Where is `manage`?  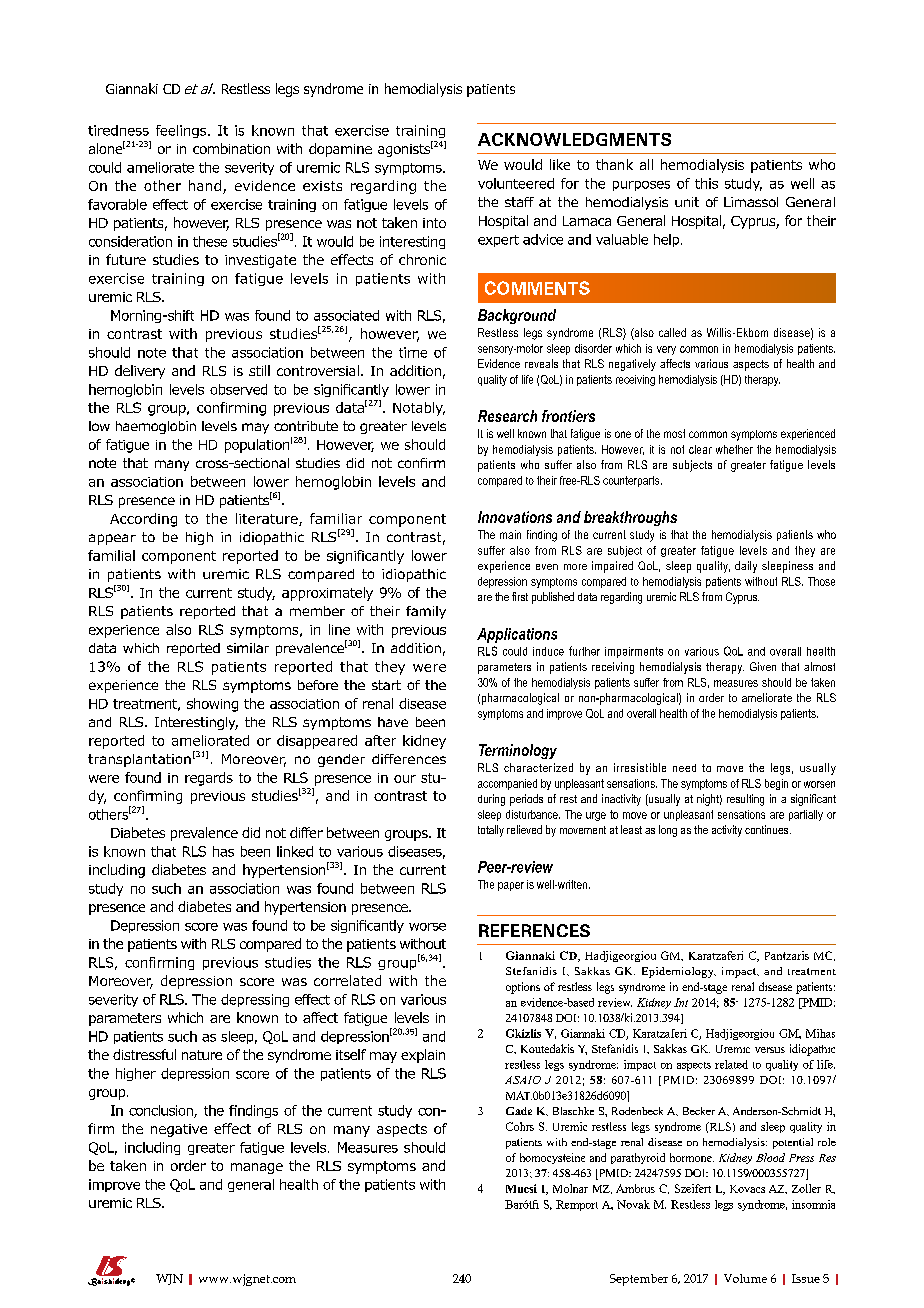
manage is located at coordinates (257, 1168).
